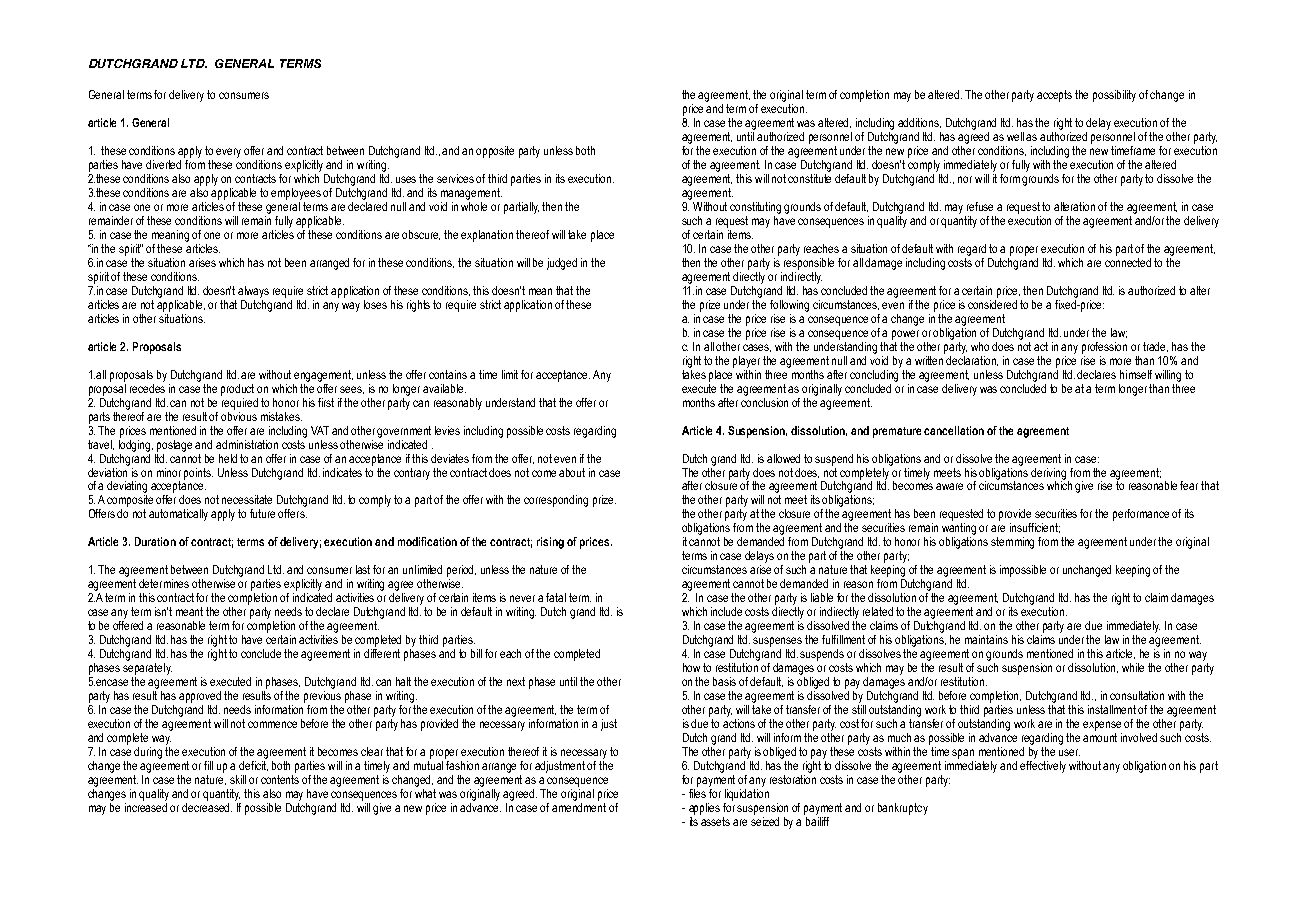 This page has height=924, width=1308. What do you see at coordinates (1136, 374) in the page?
I see `himself` at bounding box center [1136, 374].
